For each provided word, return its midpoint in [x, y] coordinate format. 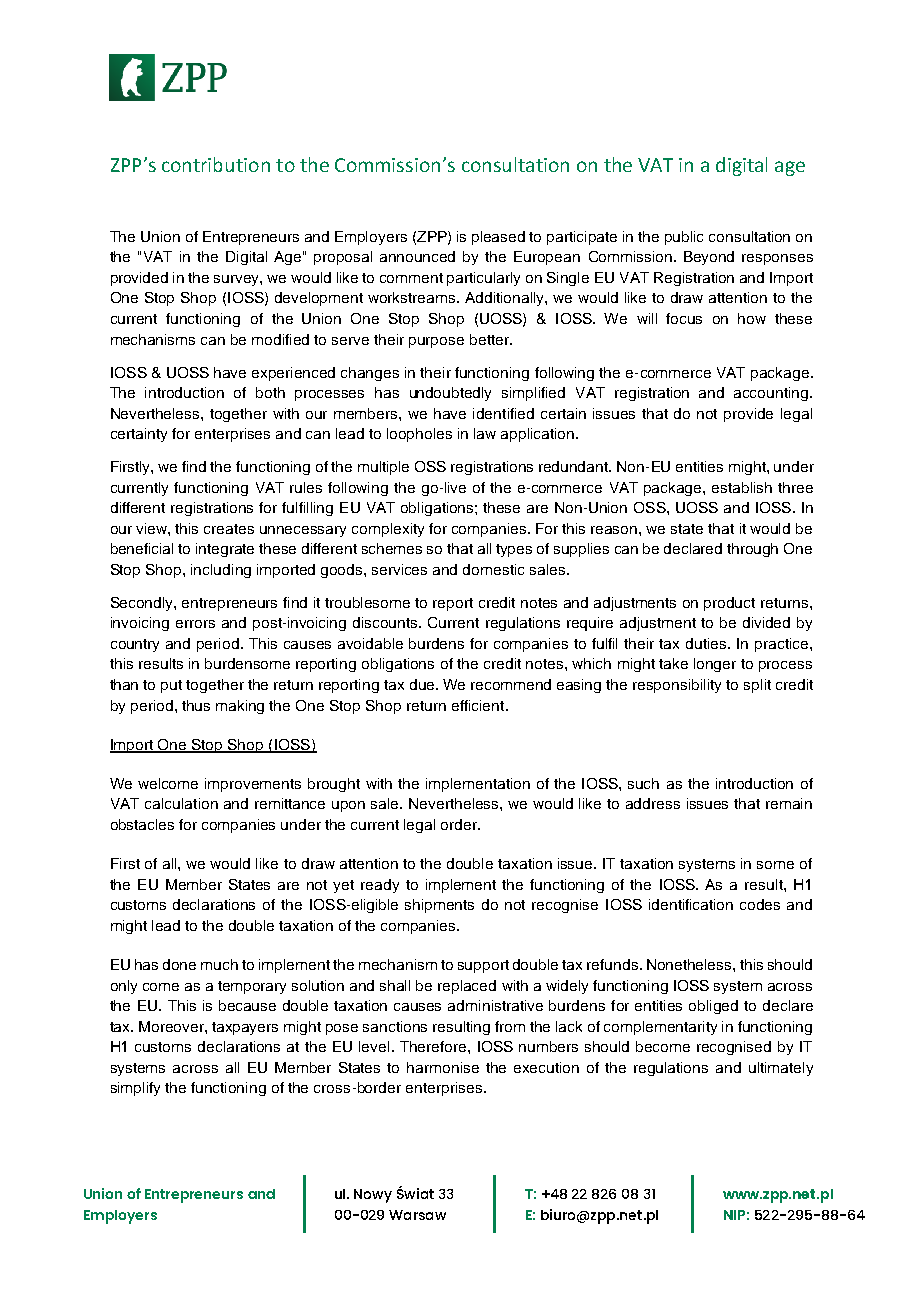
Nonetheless [690, 964]
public [684, 238]
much [219, 964]
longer [715, 665]
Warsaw [417, 1215]
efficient [479, 705]
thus [196, 705]
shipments [439, 906]
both [270, 392]
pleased [498, 238]
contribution [216, 164]
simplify [135, 1089]
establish [742, 487]
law [485, 433]
